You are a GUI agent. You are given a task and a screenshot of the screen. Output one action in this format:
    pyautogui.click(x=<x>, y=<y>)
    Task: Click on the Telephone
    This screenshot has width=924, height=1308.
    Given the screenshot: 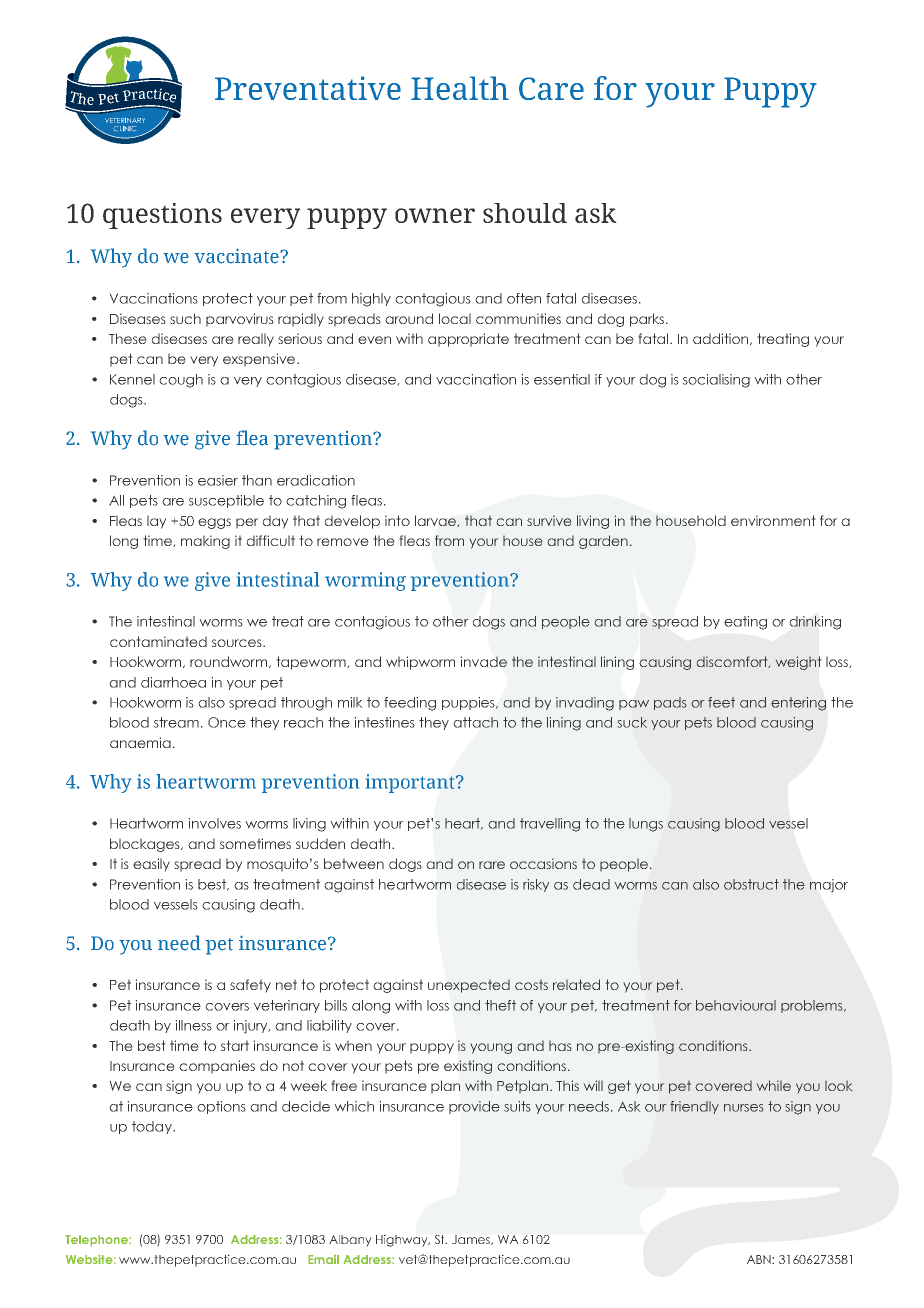 What is the action you would take?
    pyautogui.click(x=97, y=1241)
